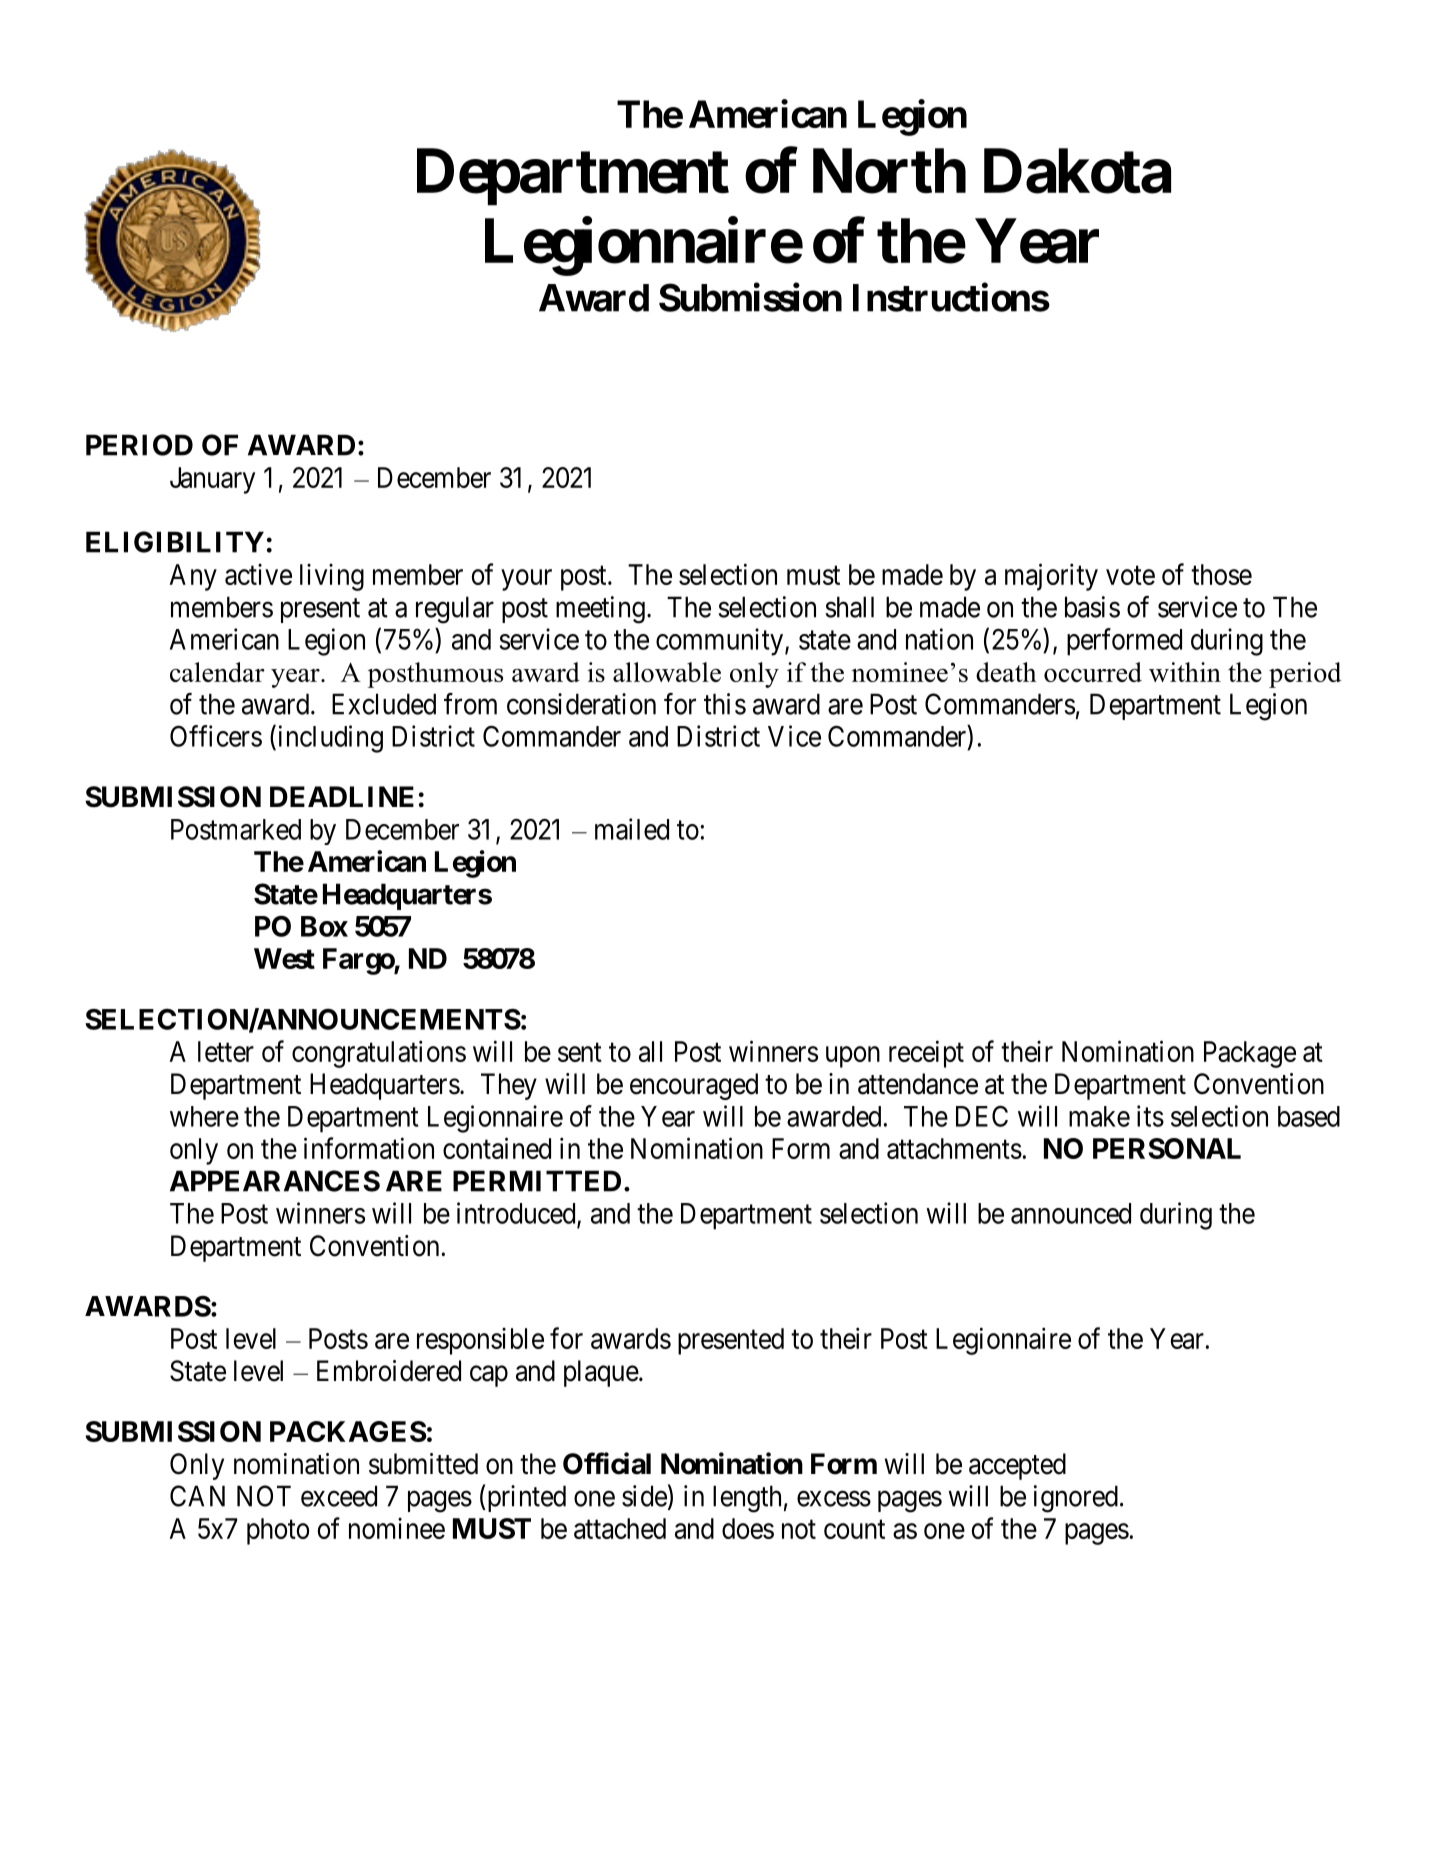 This image has height=1857, width=1435. Describe the element at coordinates (1185, 672) in the image. I see `within` at that location.
